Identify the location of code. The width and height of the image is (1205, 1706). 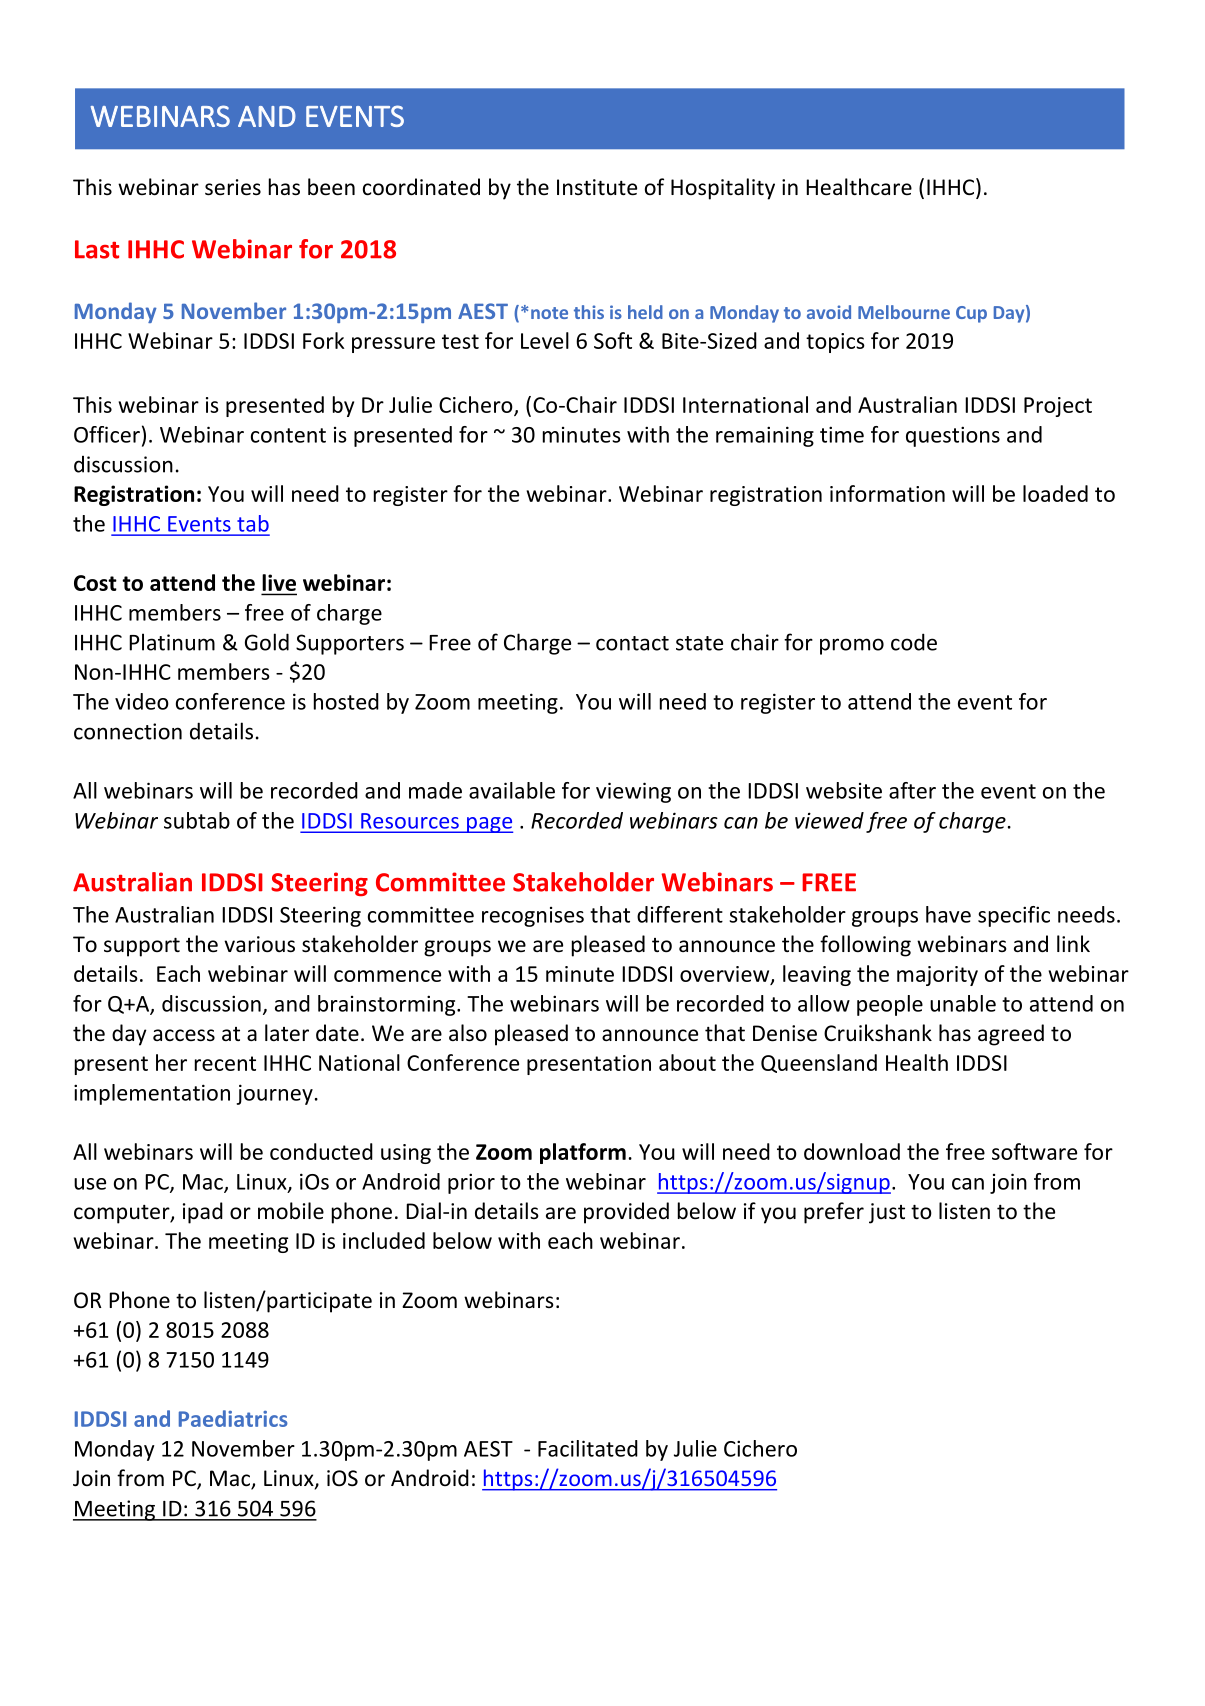
(914, 642).
